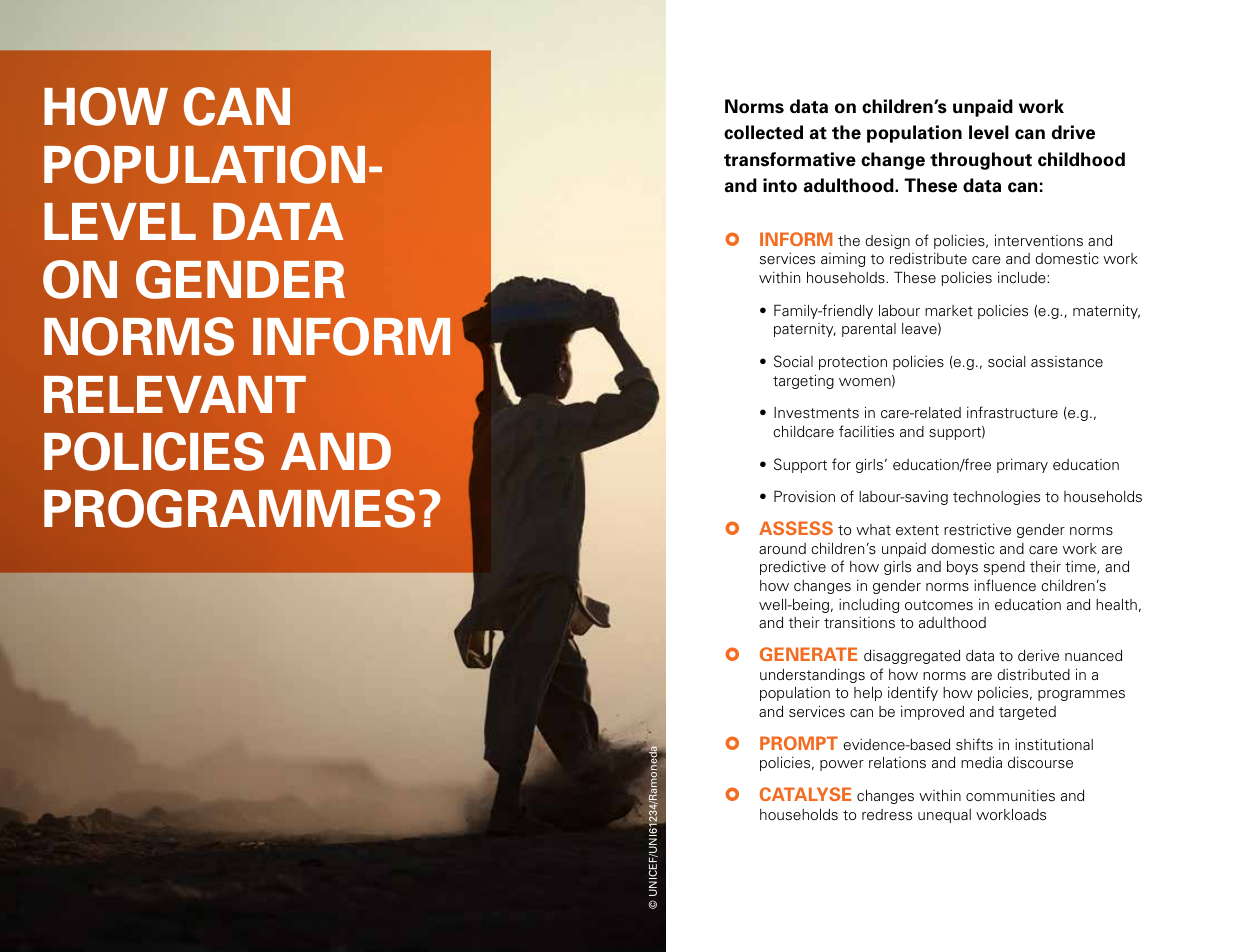  What do you see at coordinates (175, 394) in the screenshot?
I see `RELEVANT` at bounding box center [175, 394].
